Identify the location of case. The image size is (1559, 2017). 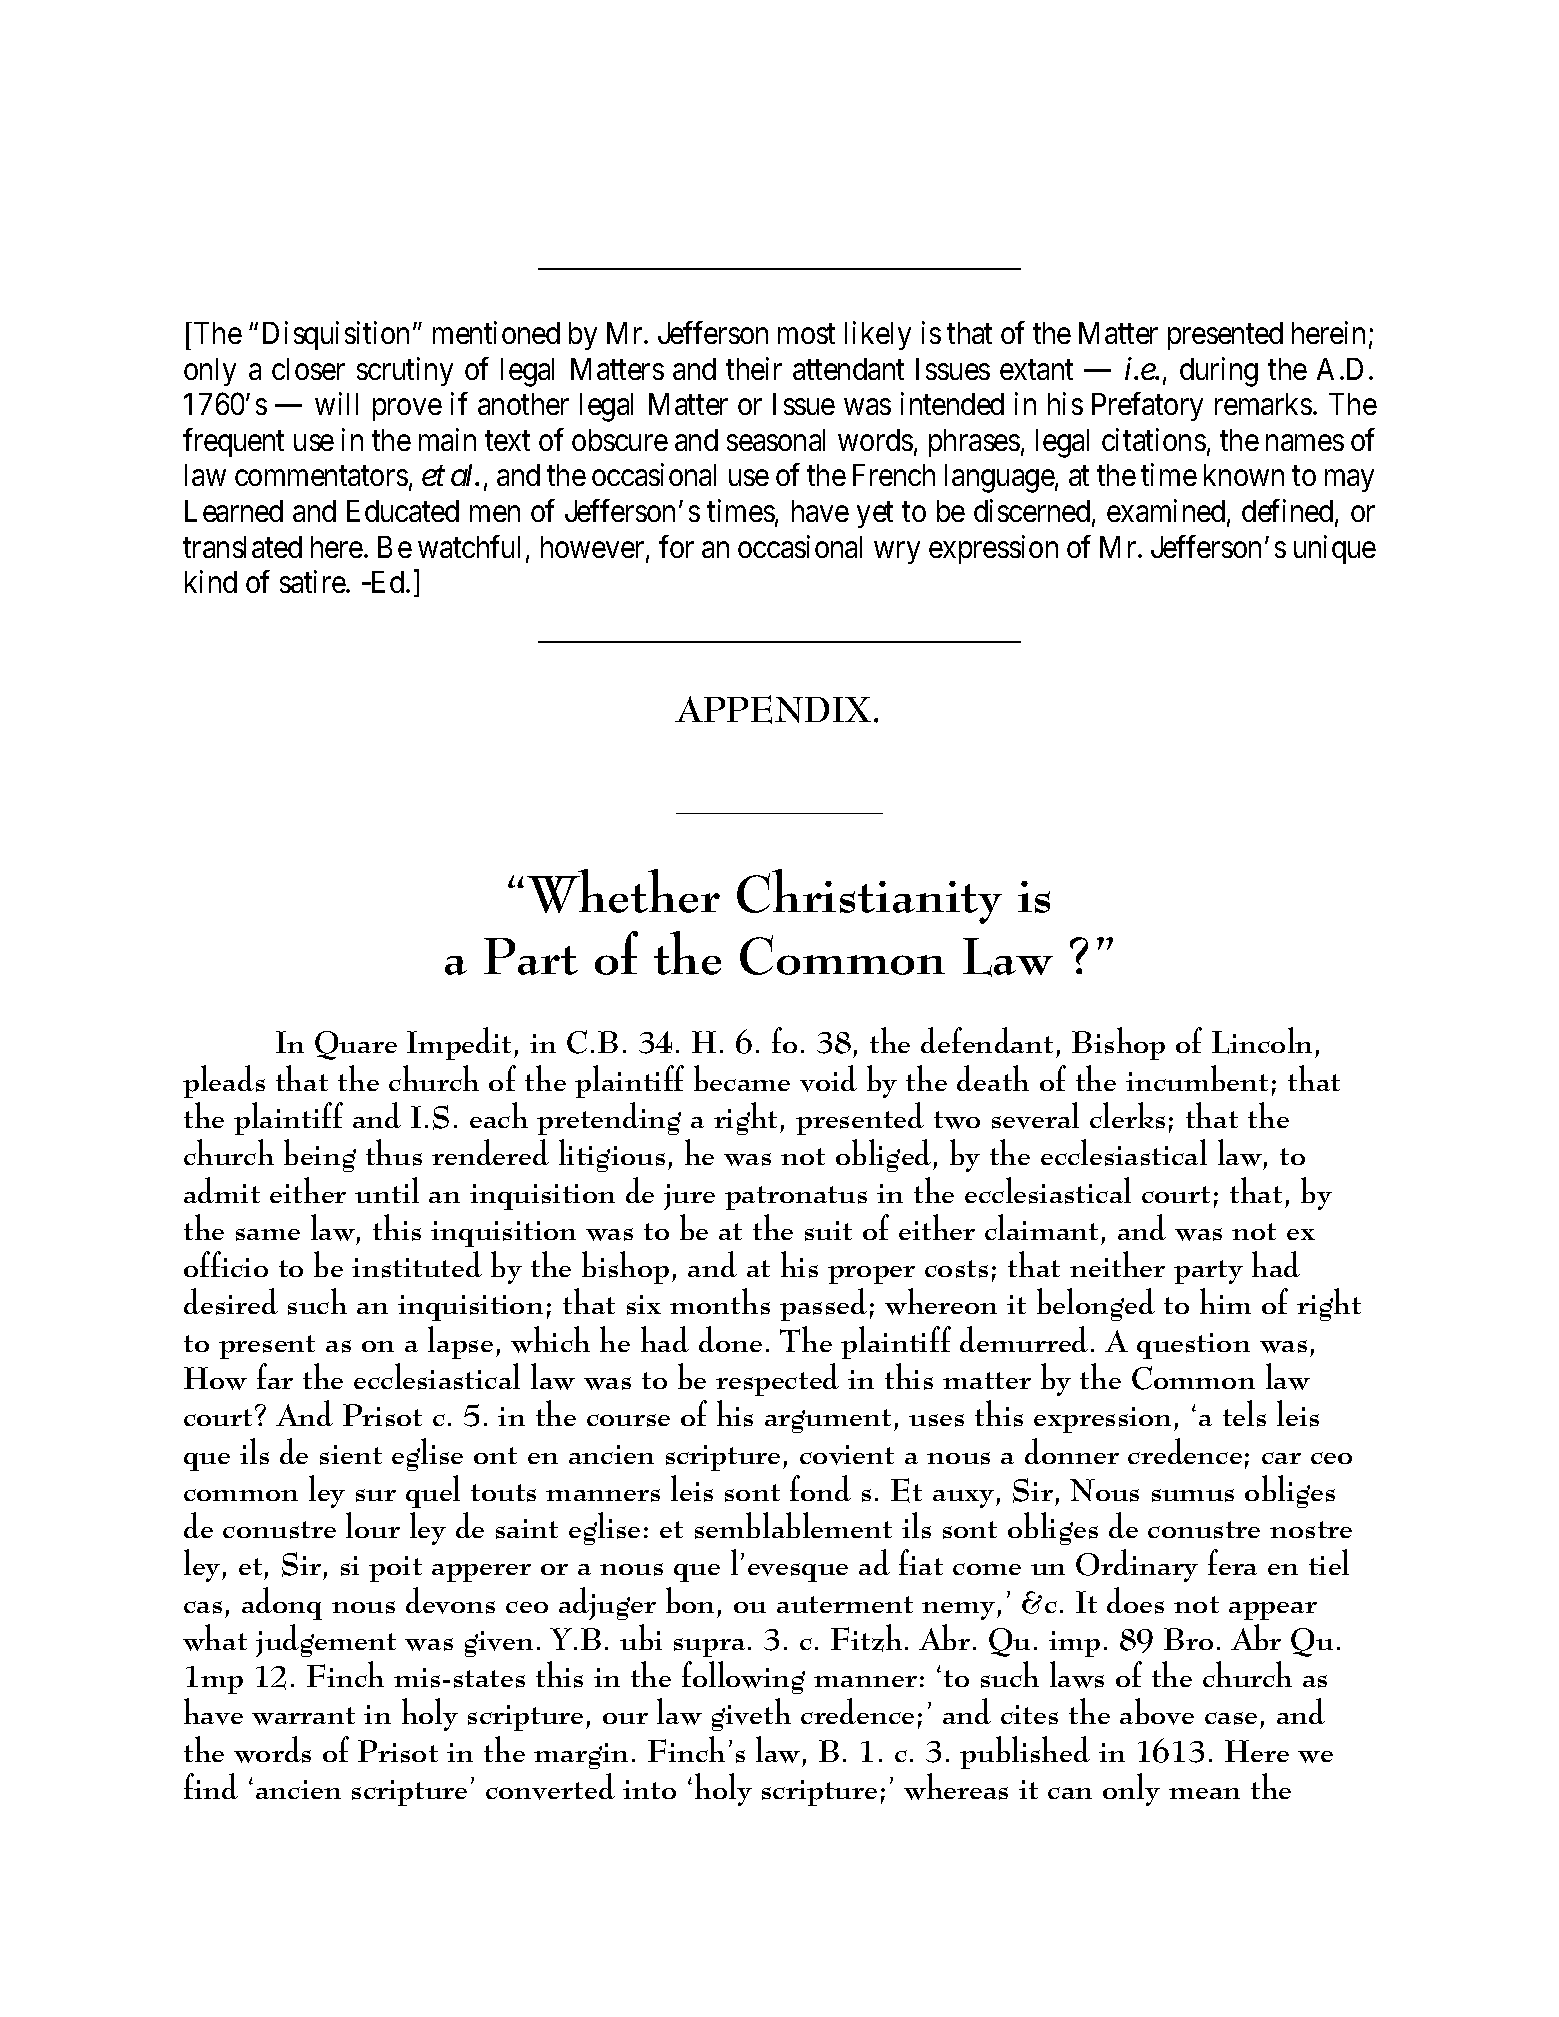
(1231, 1718).
